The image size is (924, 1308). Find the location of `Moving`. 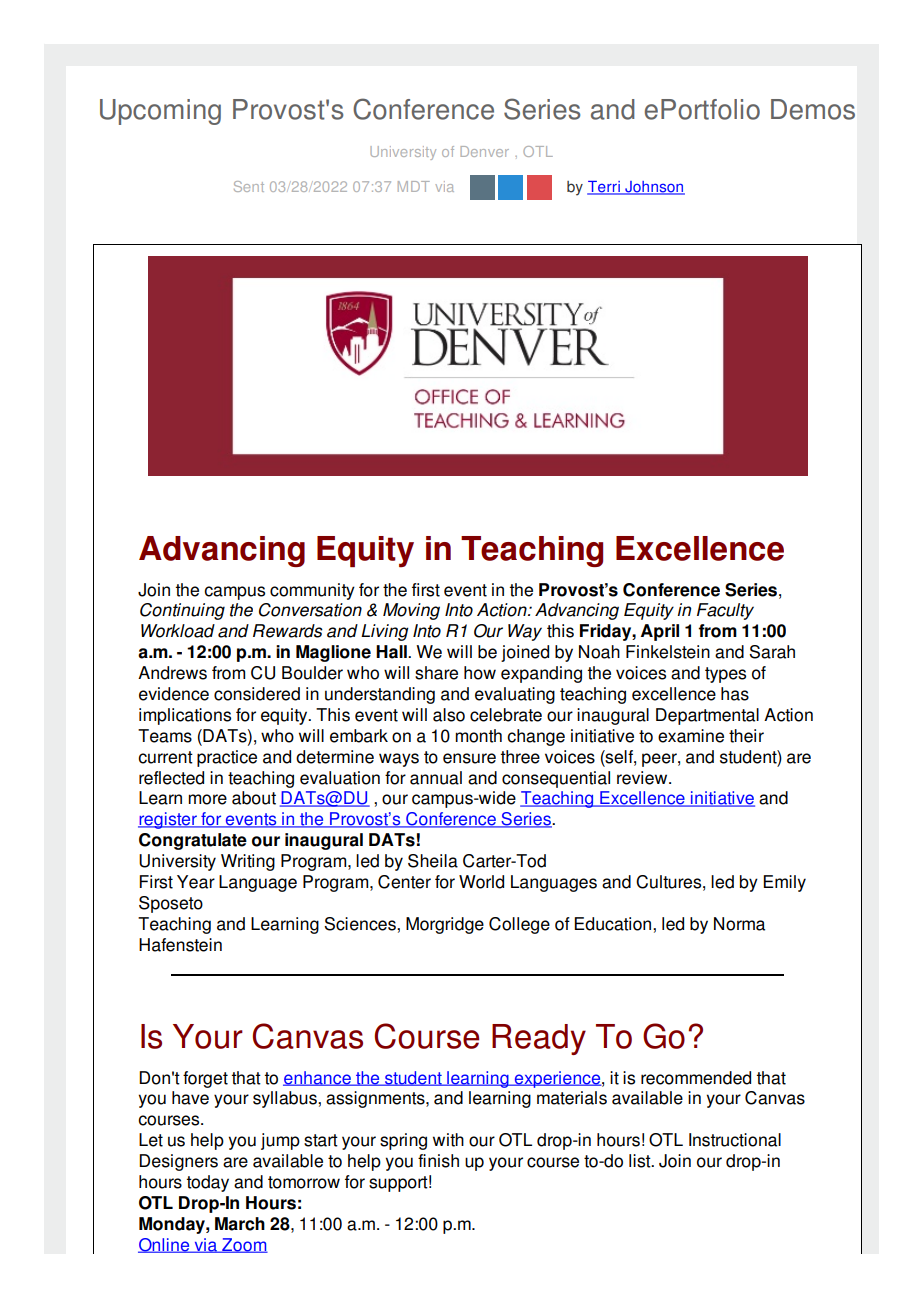

Moving is located at coordinates (411, 611).
